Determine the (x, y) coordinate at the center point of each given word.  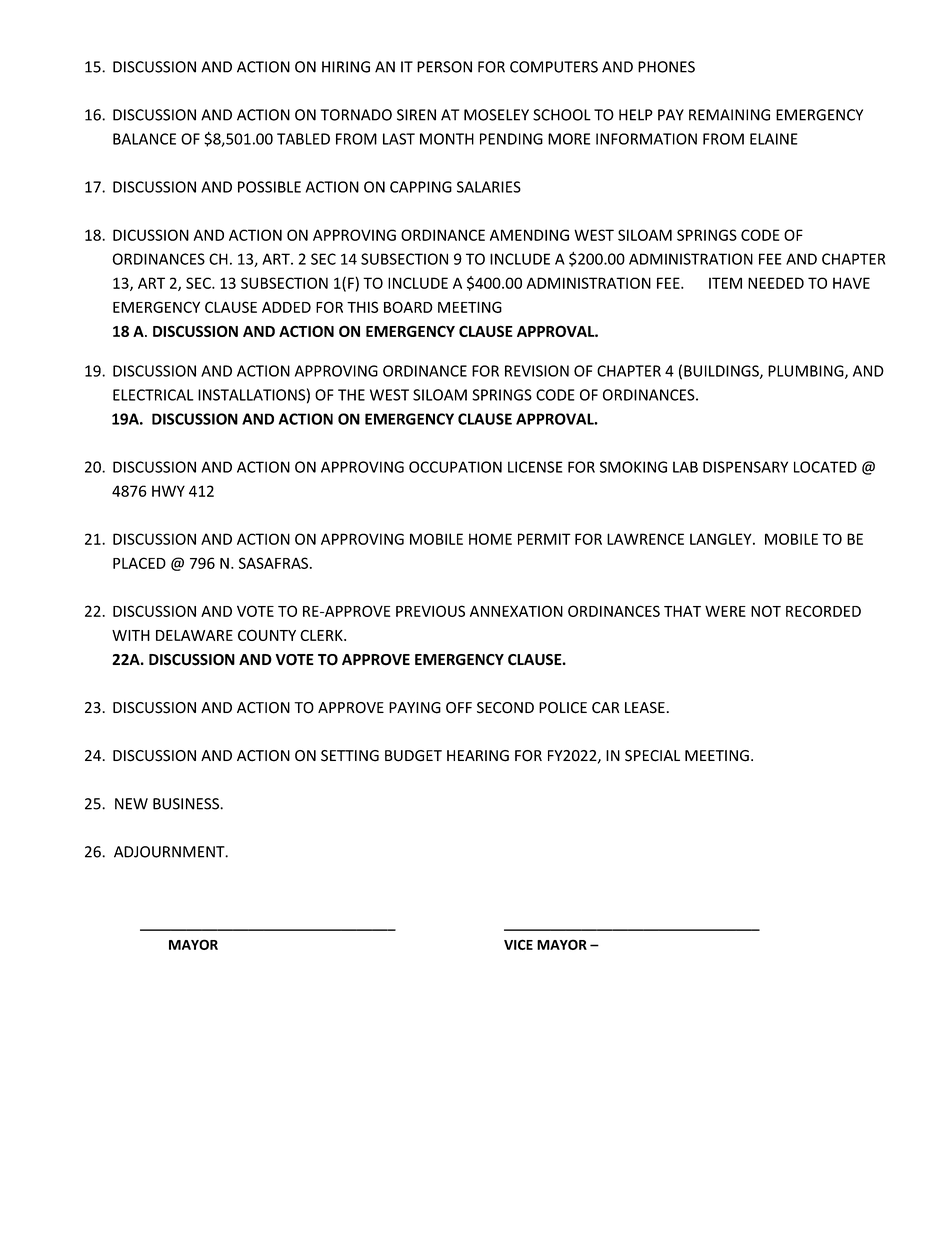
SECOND (505, 708)
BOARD (408, 307)
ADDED (286, 307)
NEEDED (776, 283)
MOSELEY (496, 115)
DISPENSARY (745, 467)
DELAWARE (194, 635)
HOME (490, 539)
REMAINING (729, 115)
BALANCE (144, 139)
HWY (168, 491)
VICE (518, 944)
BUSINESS (187, 804)
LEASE (645, 708)
